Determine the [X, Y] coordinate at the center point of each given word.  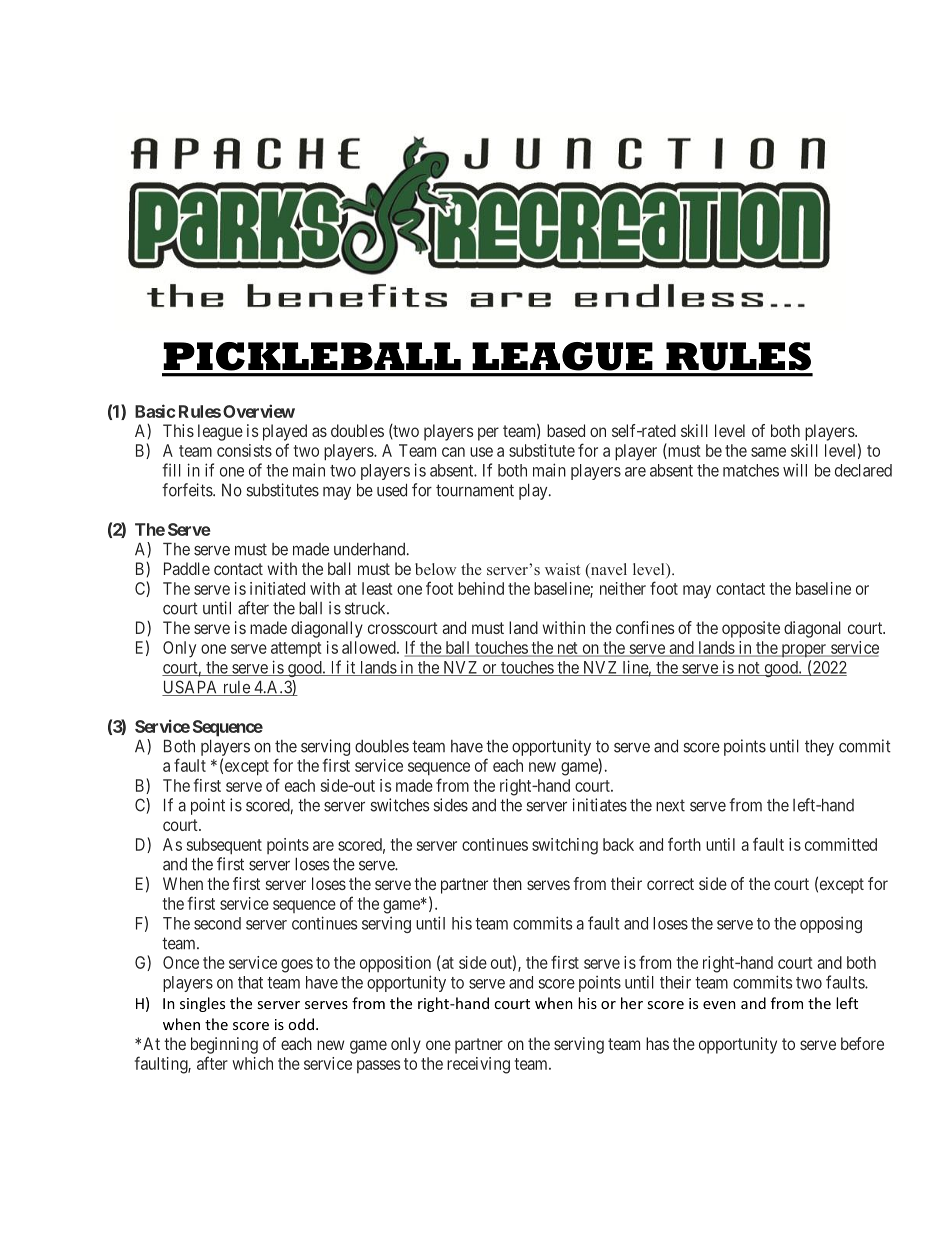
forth [684, 844]
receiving [478, 1065]
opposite [751, 629]
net [567, 649]
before [862, 1043]
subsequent [224, 846]
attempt [296, 649]
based [566, 430]
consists [244, 450]
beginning [224, 1045]
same [768, 452]
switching [565, 846]
